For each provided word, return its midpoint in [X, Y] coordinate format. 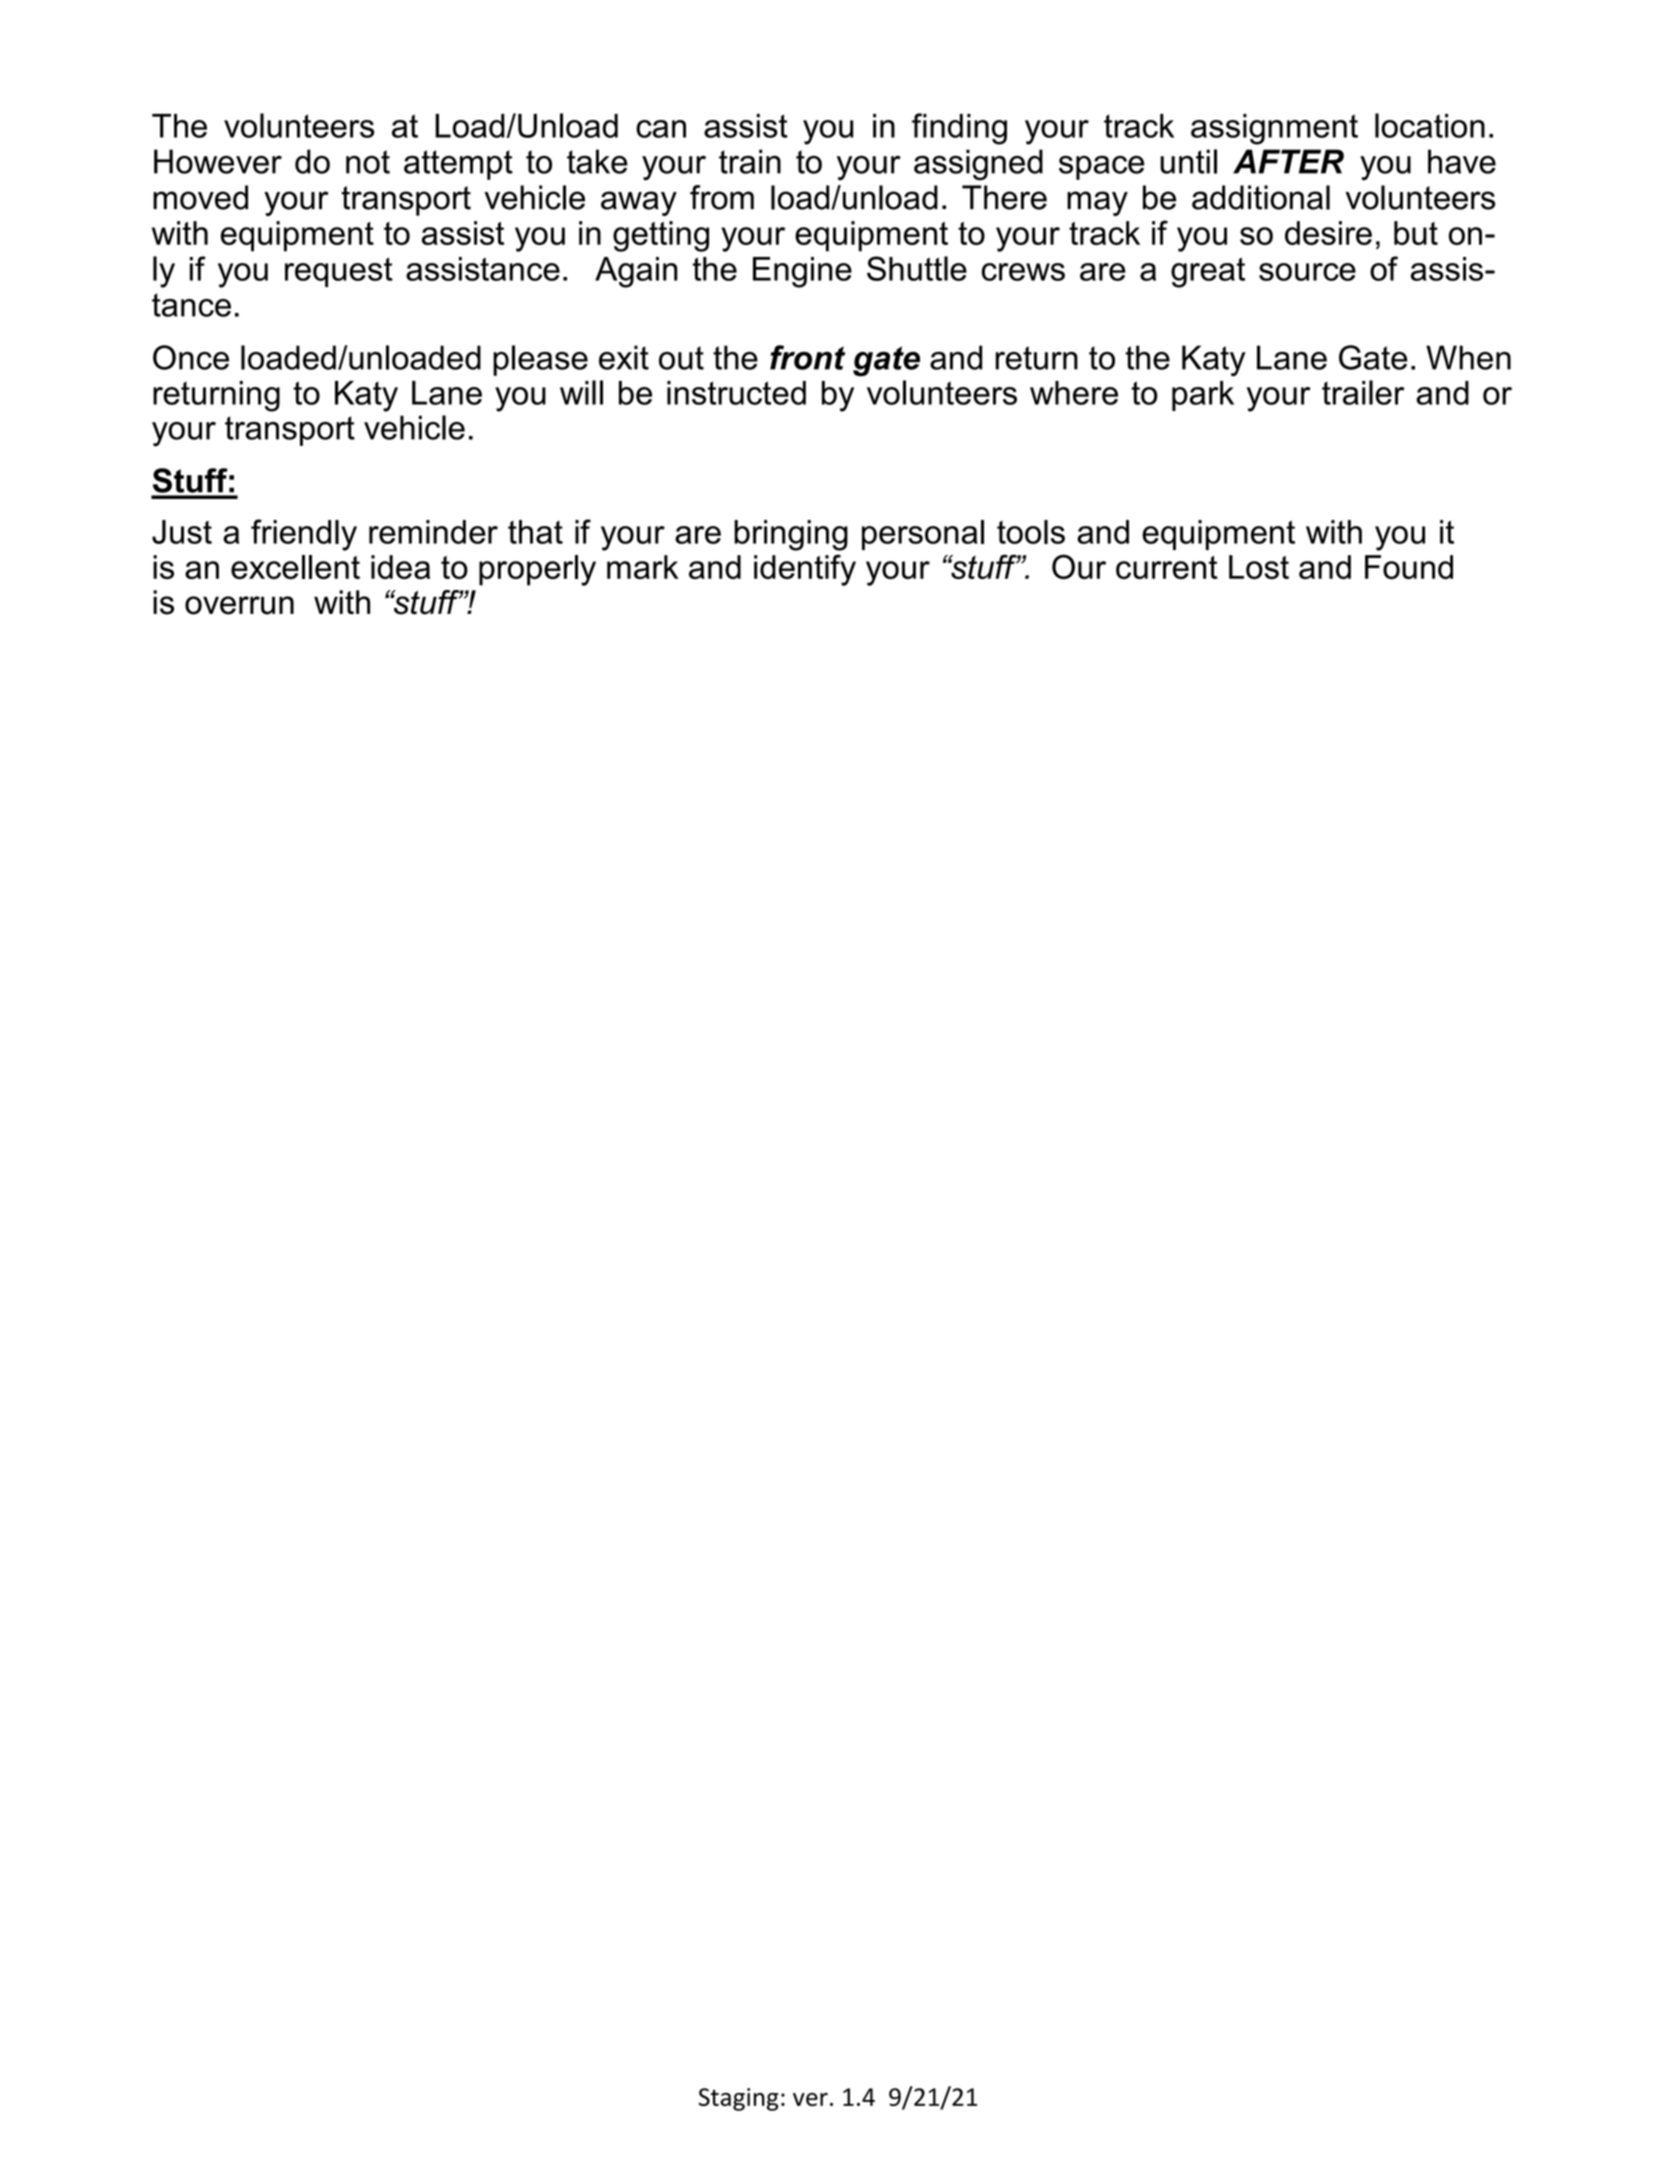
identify [805, 570]
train [750, 161]
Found [1409, 567]
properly [537, 570]
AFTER [1288, 161]
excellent [295, 567]
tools [1031, 532]
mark [643, 567]
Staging [739, 2099]
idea [400, 567]
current [1167, 567]
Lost [1259, 567]
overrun [239, 605]
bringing [791, 535]
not [368, 162]
